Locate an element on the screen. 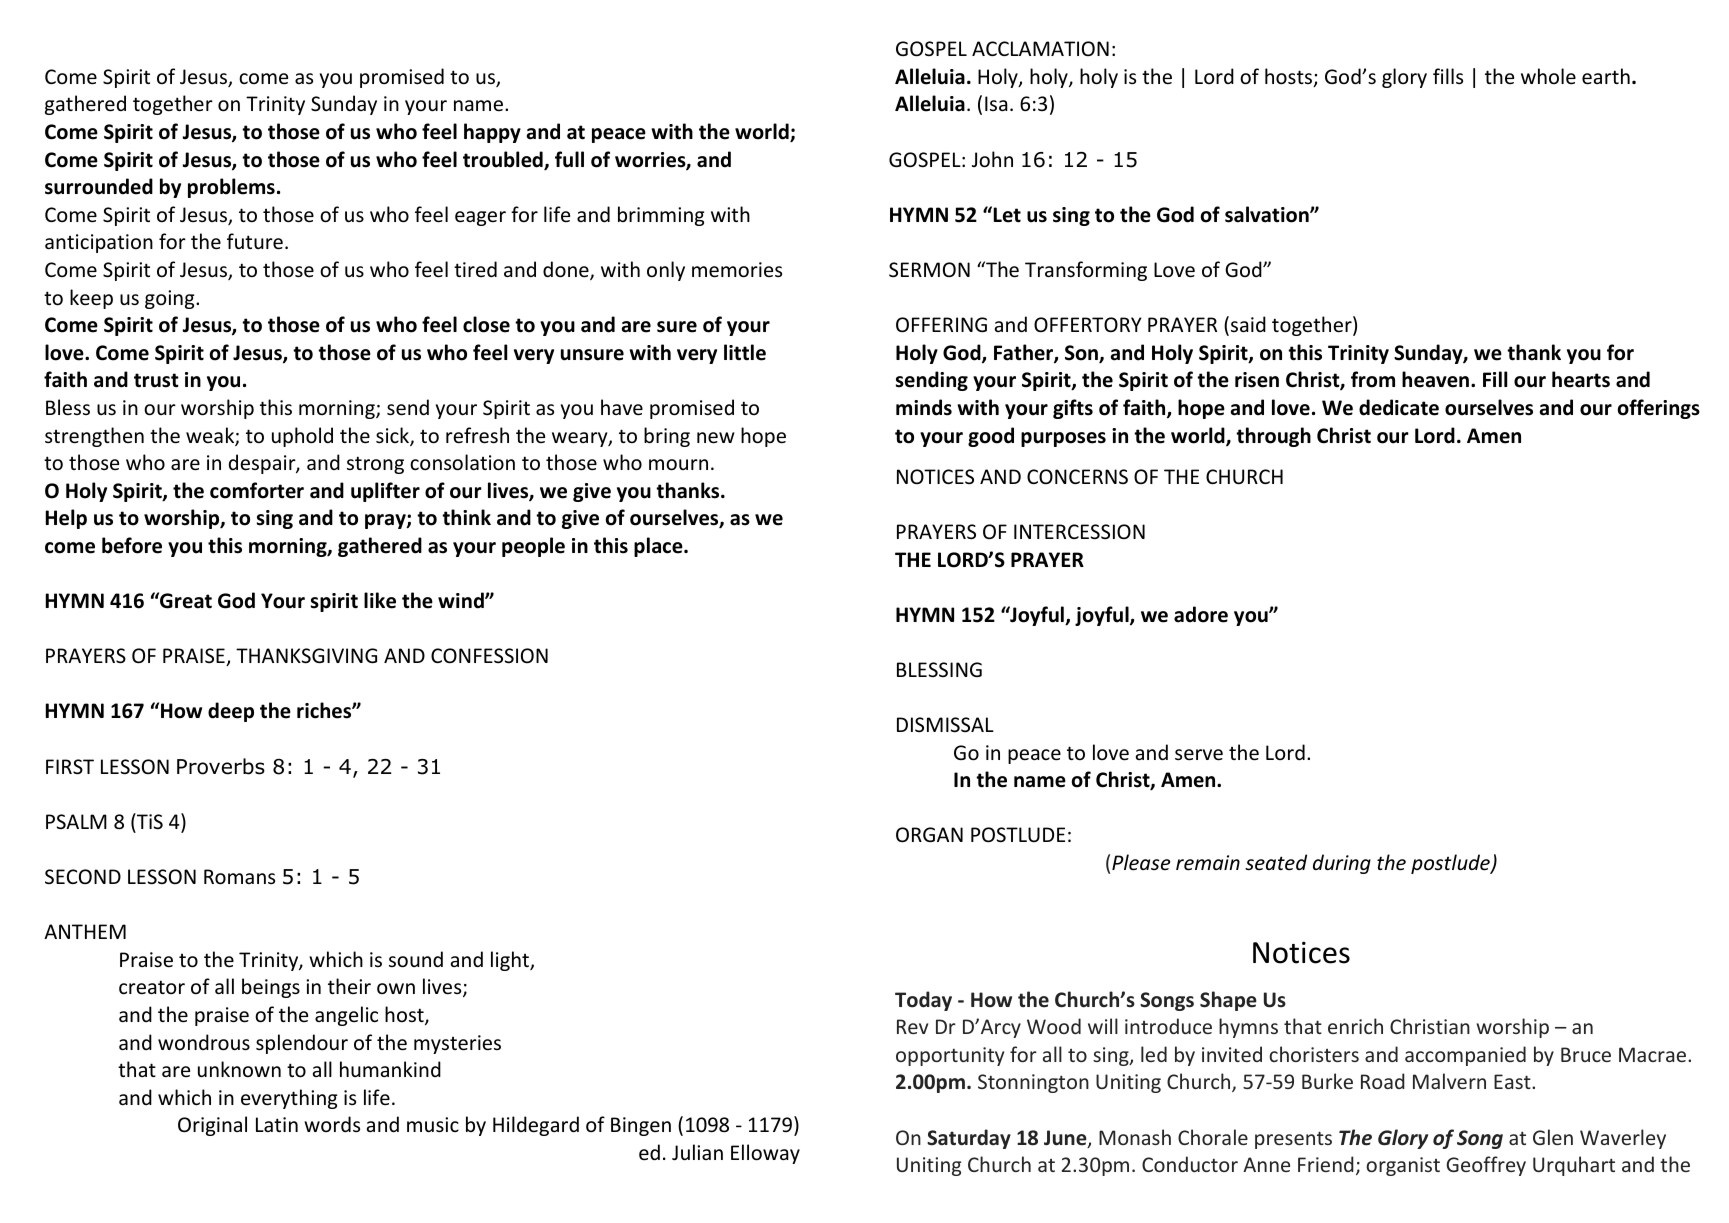 This screenshot has height=1223, width=1729. DISMISSAL is located at coordinates (945, 725).
